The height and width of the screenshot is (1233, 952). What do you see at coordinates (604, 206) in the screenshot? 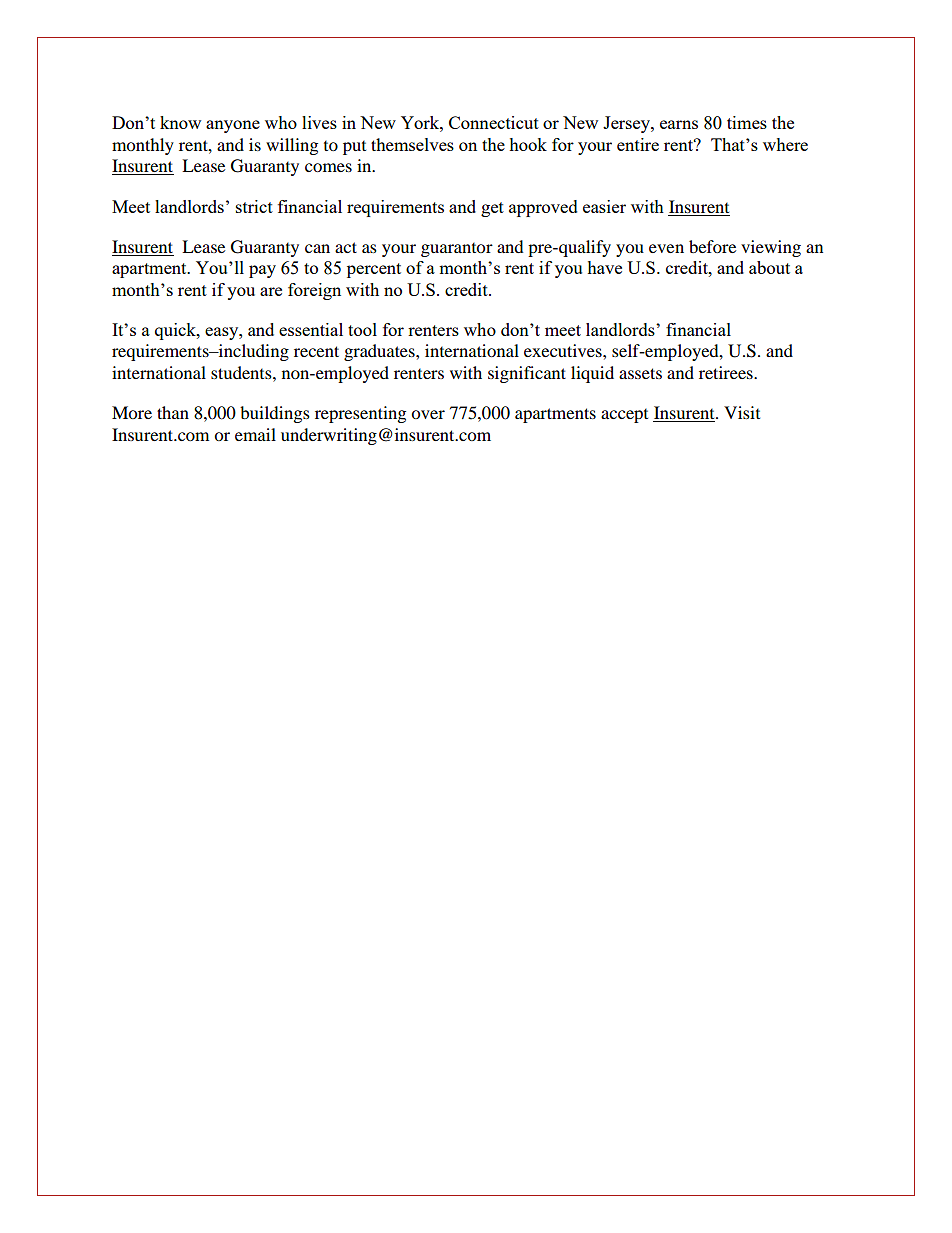
I see `easier` at bounding box center [604, 206].
